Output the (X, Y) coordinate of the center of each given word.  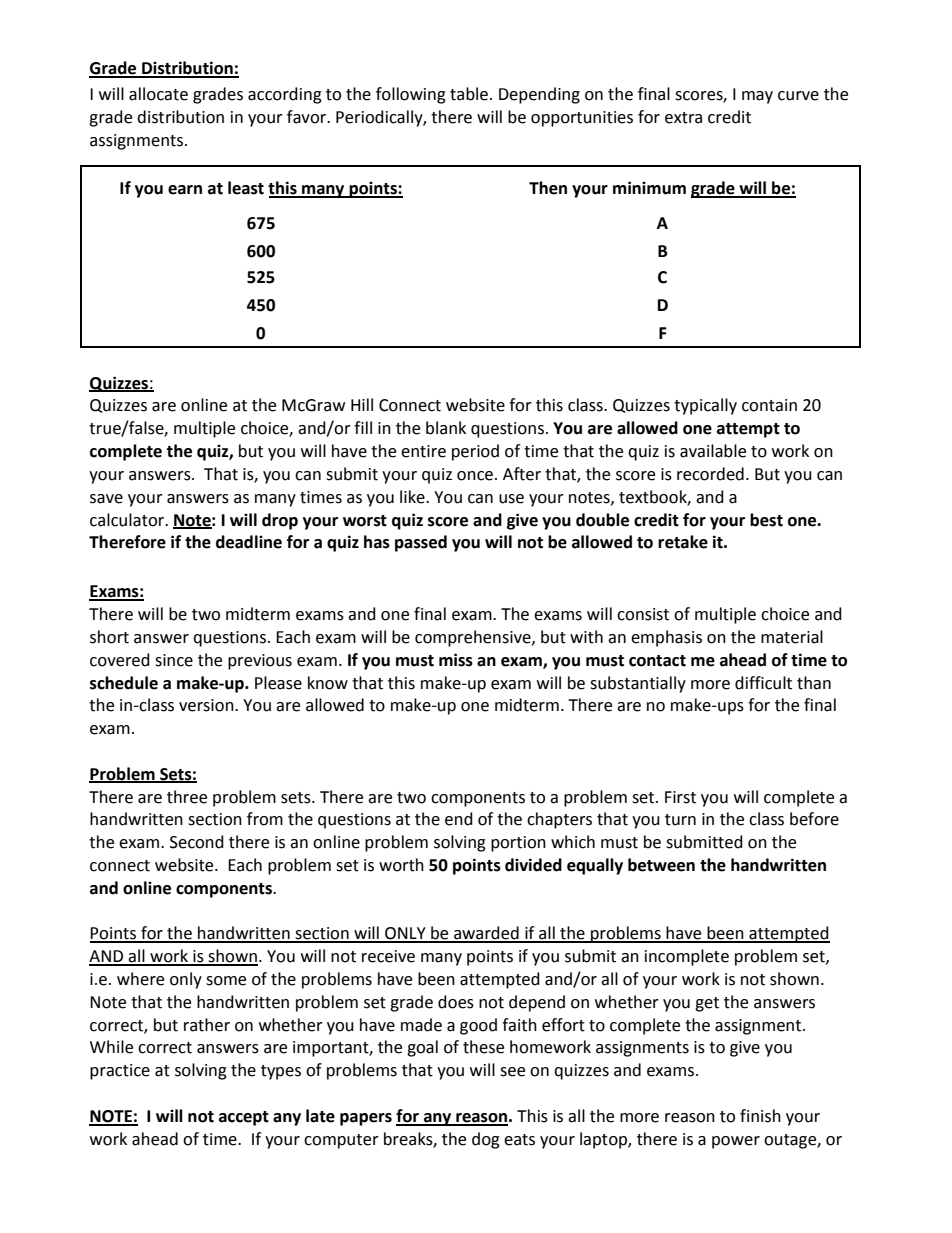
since (174, 660)
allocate (158, 94)
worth (401, 865)
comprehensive (474, 638)
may (757, 97)
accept (244, 1118)
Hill (362, 404)
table (469, 94)
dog (486, 1140)
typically (705, 406)
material (792, 637)
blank (446, 428)
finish (760, 1116)
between (661, 865)
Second (197, 842)
